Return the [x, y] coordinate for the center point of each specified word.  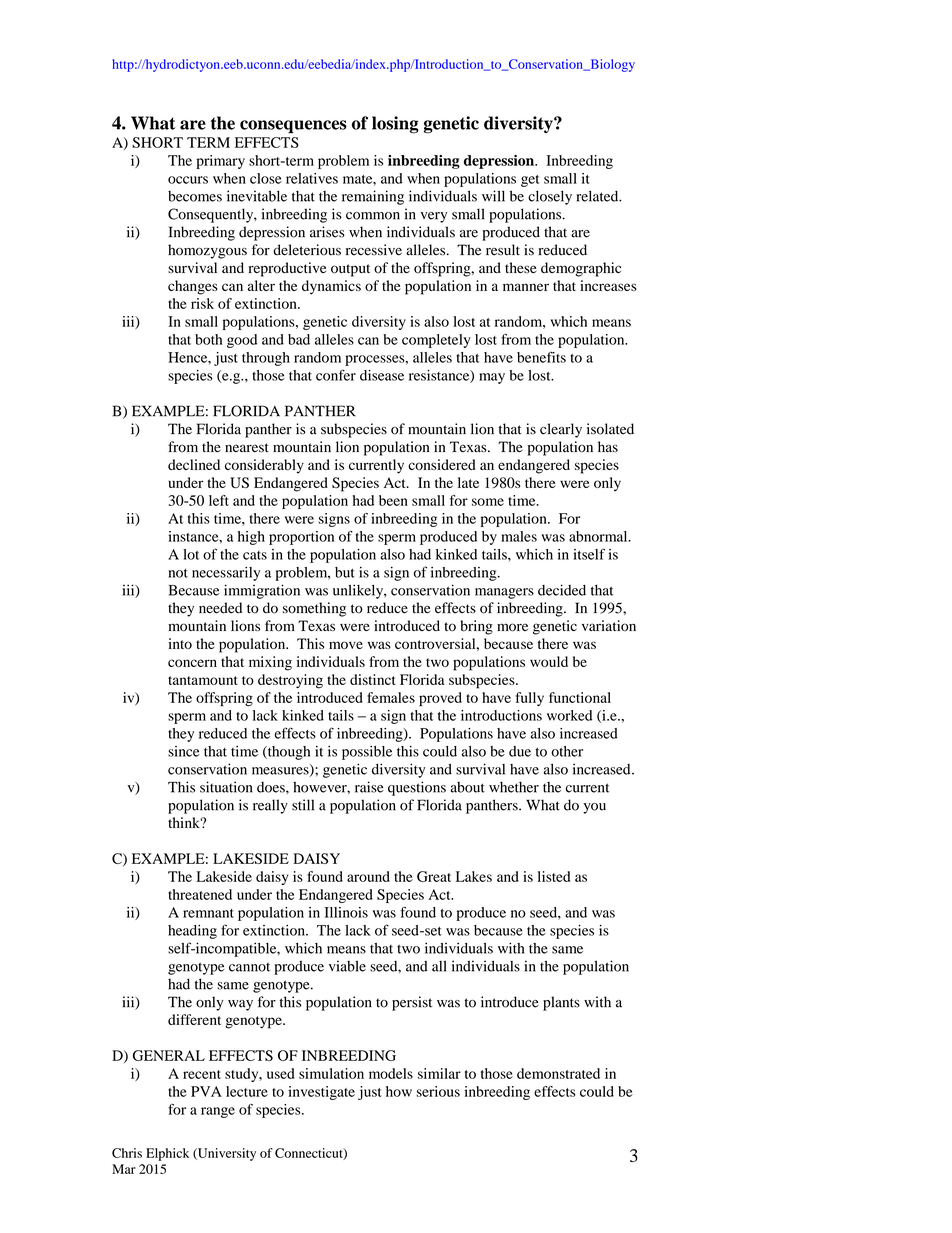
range [218, 1112]
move [346, 645]
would [549, 661]
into [180, 643]
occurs [188, 180]
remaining [373, 197]
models [391, 1073]
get [530, 181]
